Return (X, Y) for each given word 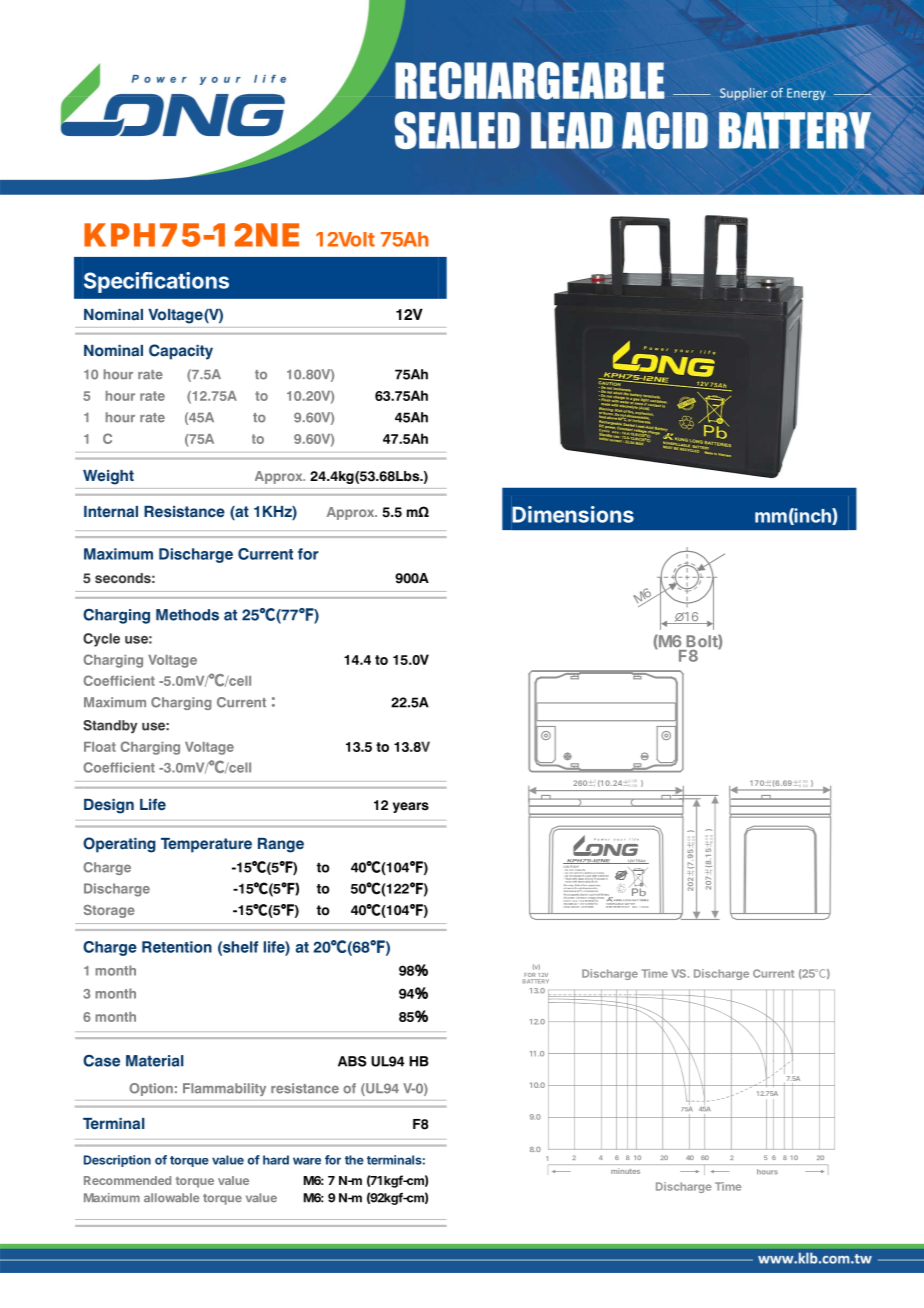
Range (281, 845)
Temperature (206, 845)
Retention (177, 947)
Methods (187, 615)
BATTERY (536, 981)
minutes (625, 1171)
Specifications (156, 282)
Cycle (101, 640)
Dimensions (573, 514)
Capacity (181, 352)
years (411, 807)
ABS (352, 1061)
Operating (119, 845)
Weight (108, 477)
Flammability (224, 1089)
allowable (171, 1197)
